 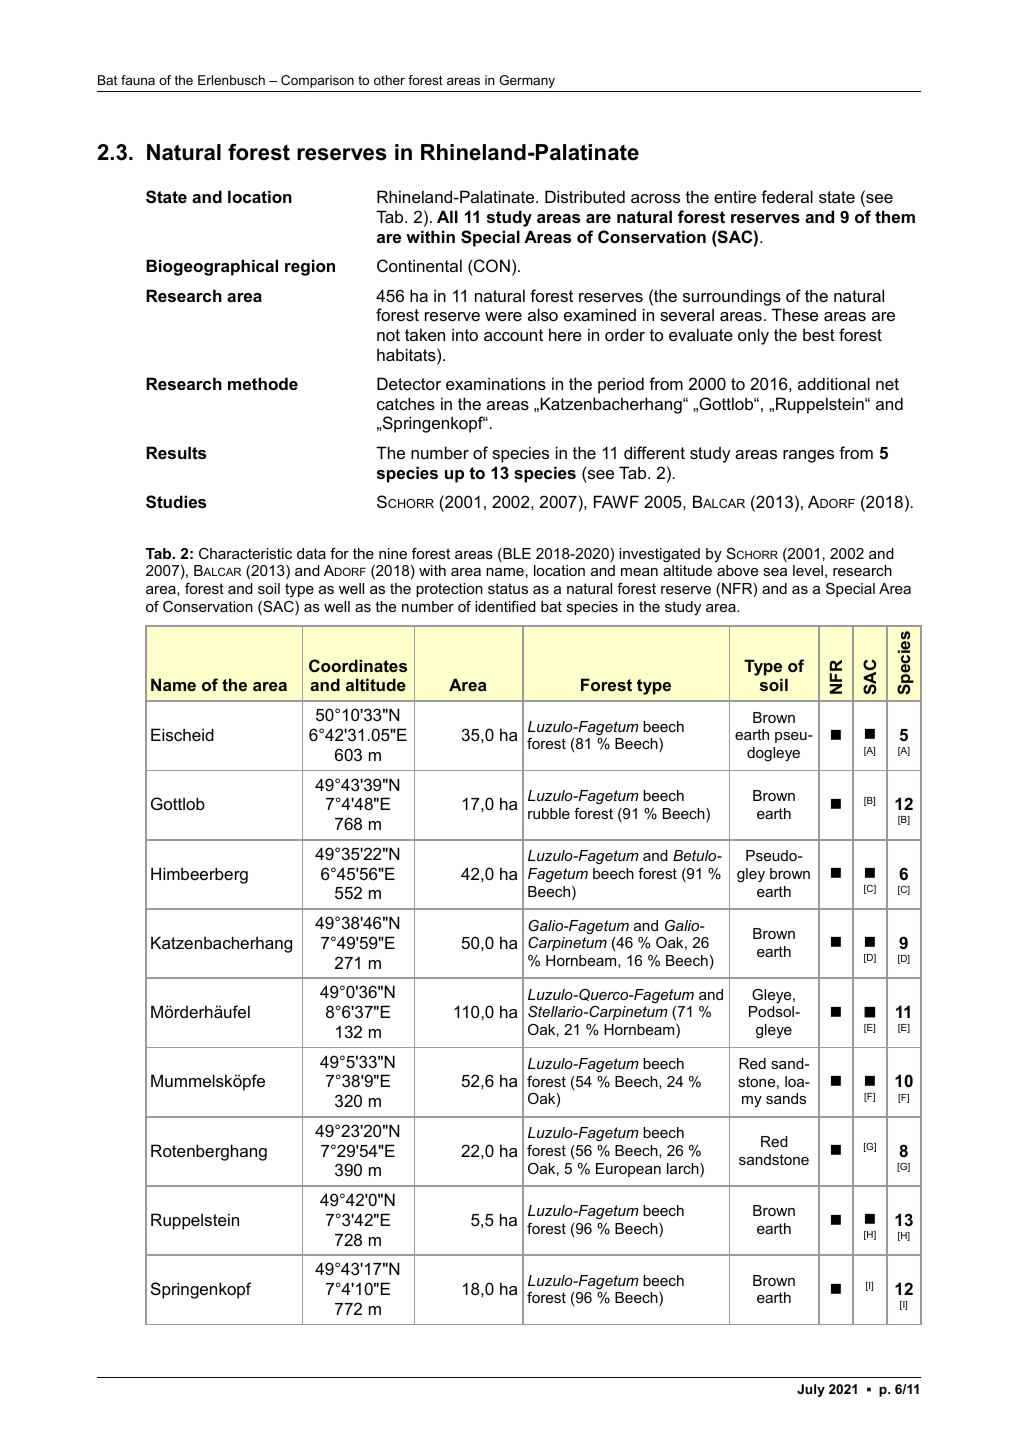 I want to click on European, so click(x=628, y=1170).
